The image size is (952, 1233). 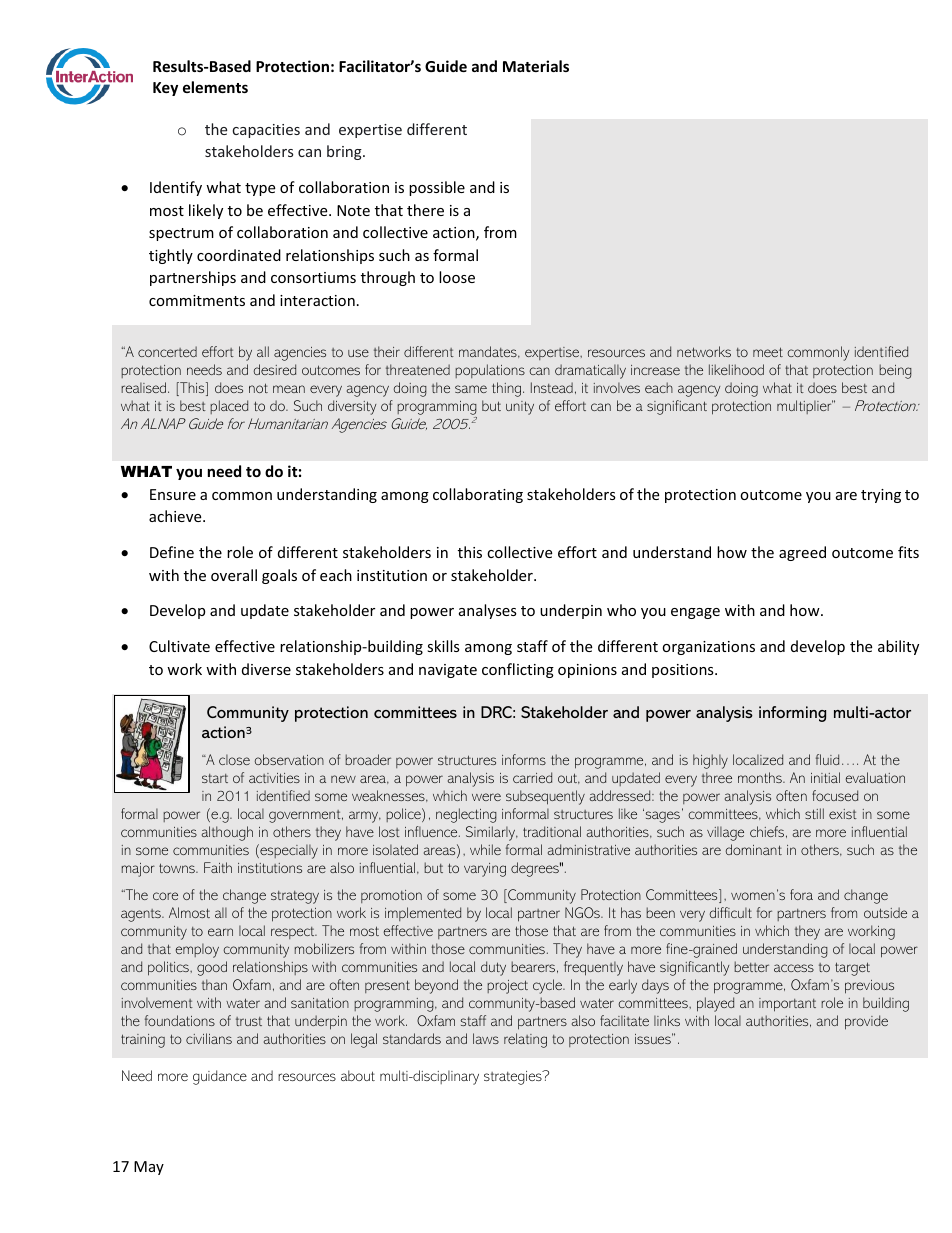 What do you see at coordinates (215, 87) in the document?
I see `elements` at bounding box center [215, 87].
